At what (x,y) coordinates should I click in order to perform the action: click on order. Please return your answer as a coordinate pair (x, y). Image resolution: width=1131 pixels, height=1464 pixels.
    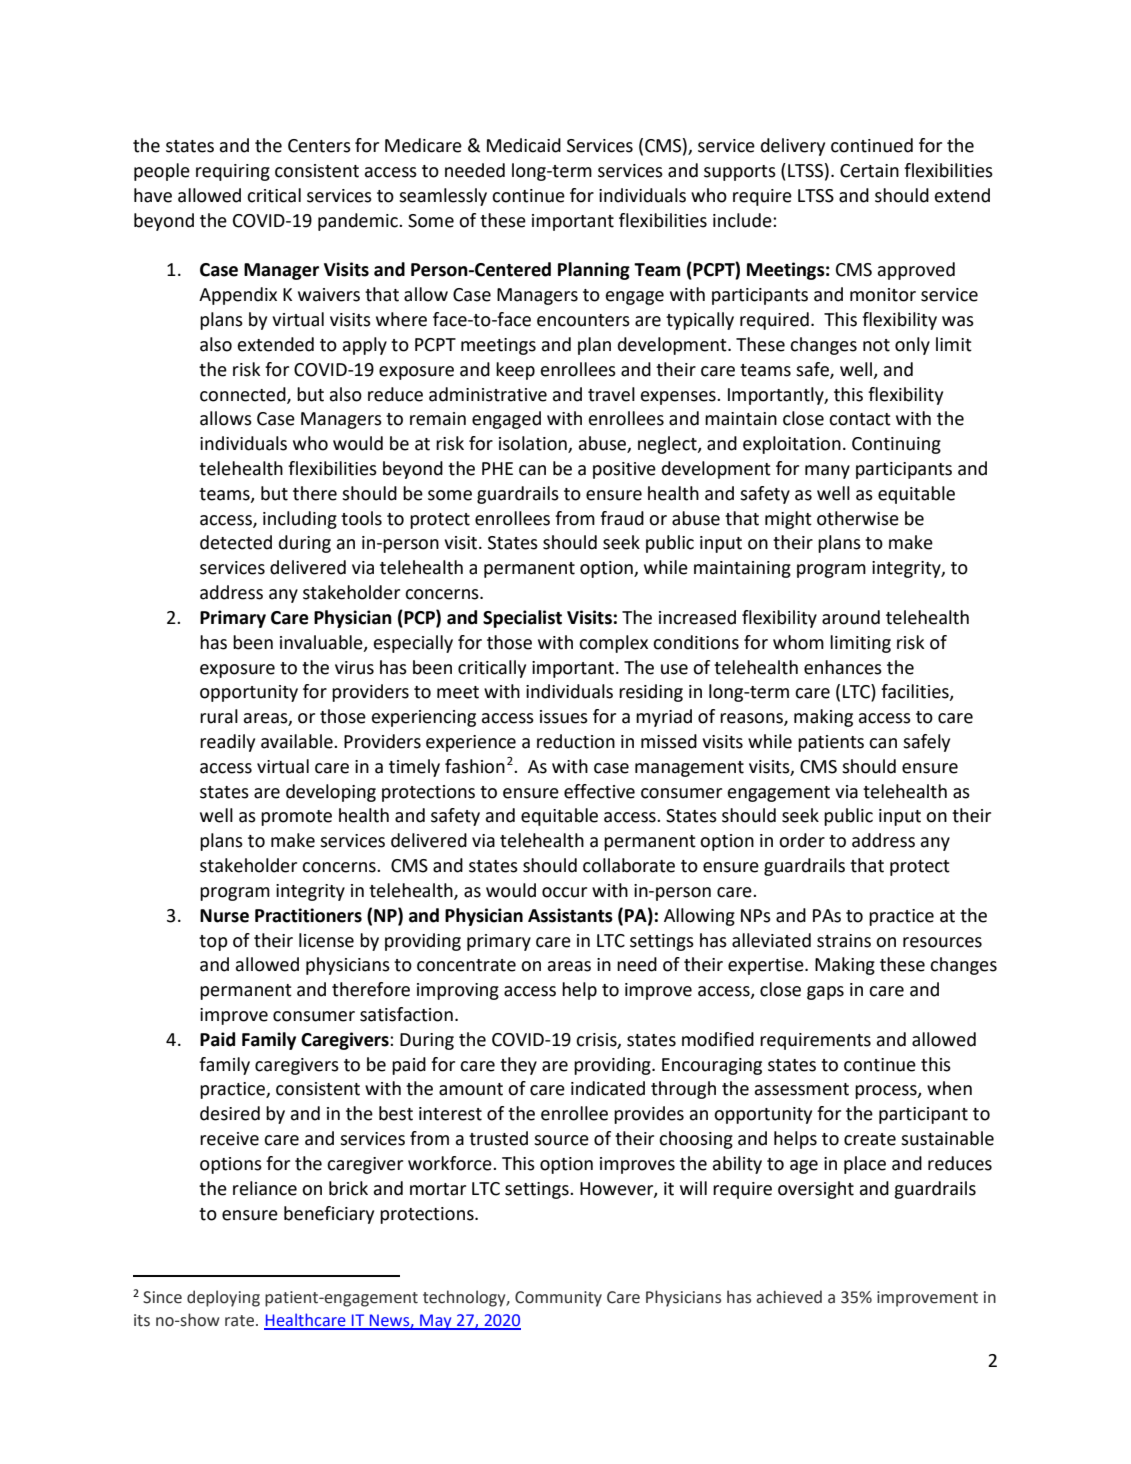
    Looking at the image, I should click on (802, 840).
